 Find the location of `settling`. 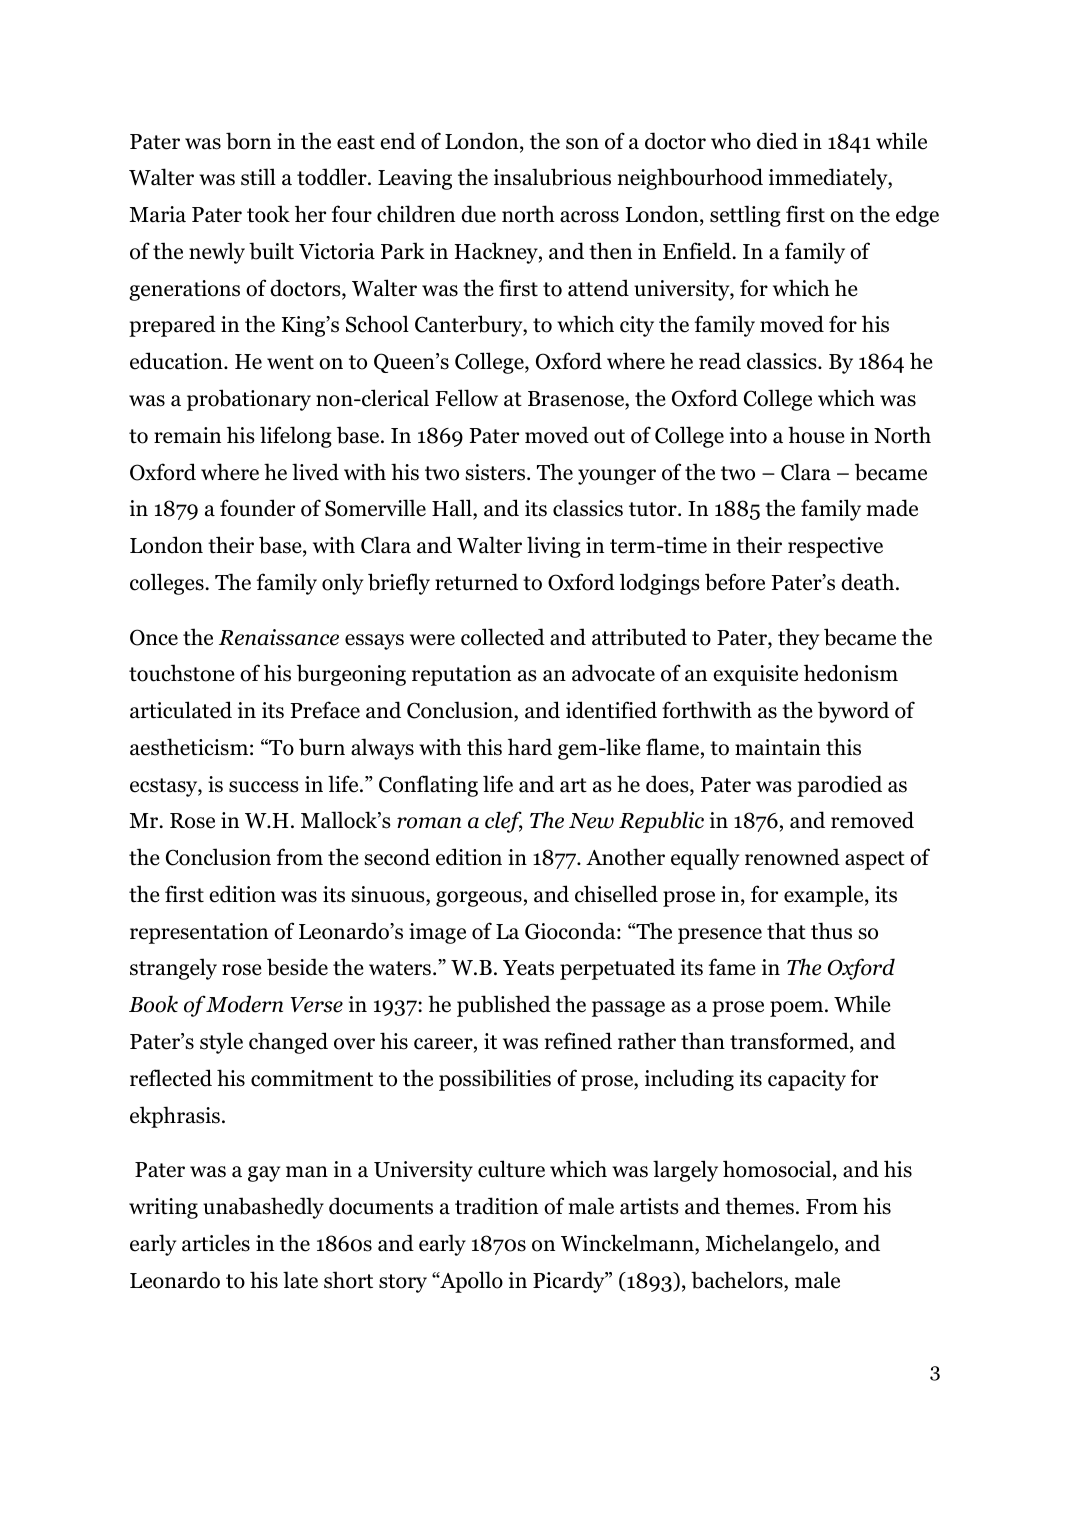

settling is located at coordinates (745, 216).
